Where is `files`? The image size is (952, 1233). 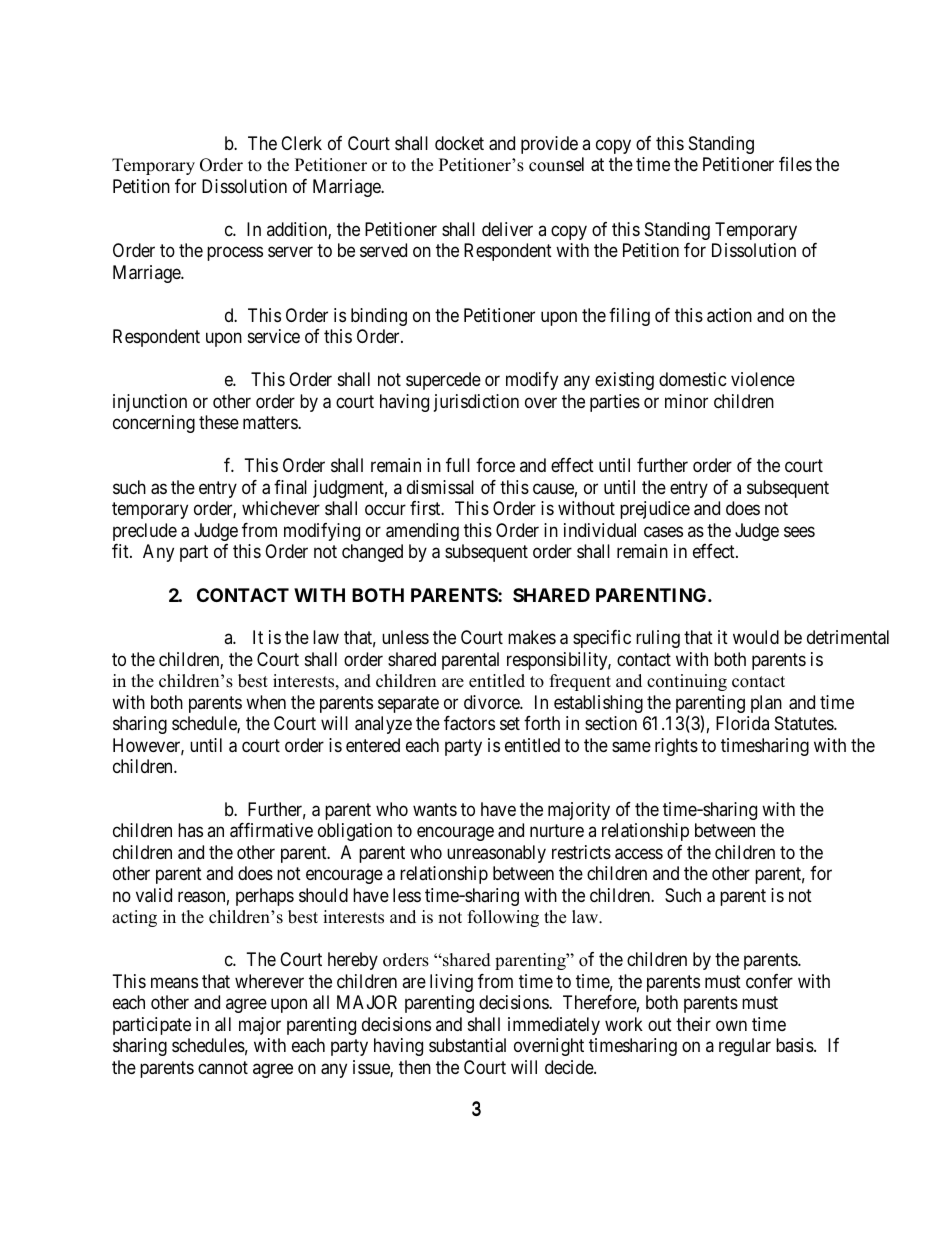 files is located at coordinates (795, 164).
